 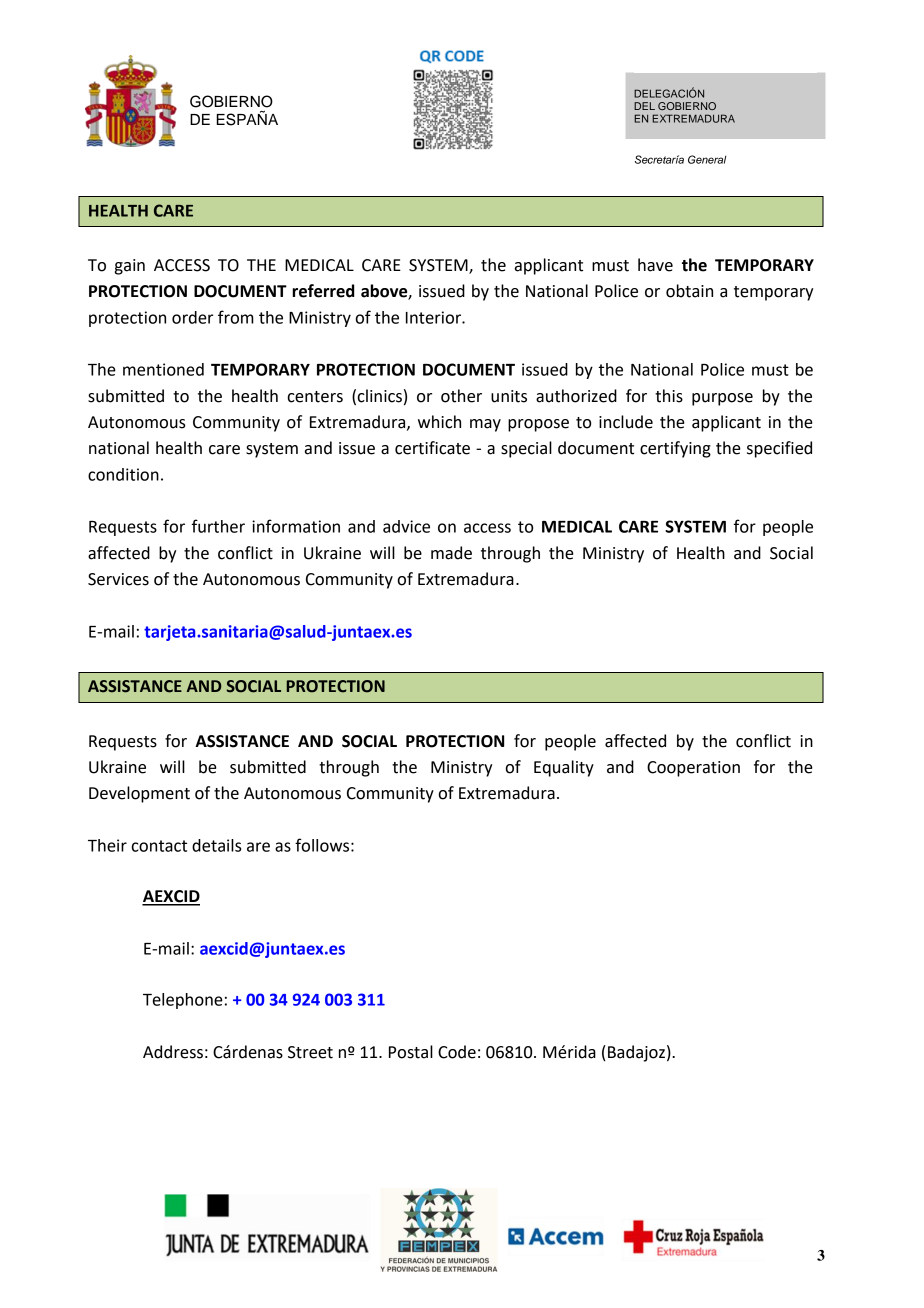 What do you see at coordinates (707, 159) in the image?
I see `General` at bounding box center [707, 159].
